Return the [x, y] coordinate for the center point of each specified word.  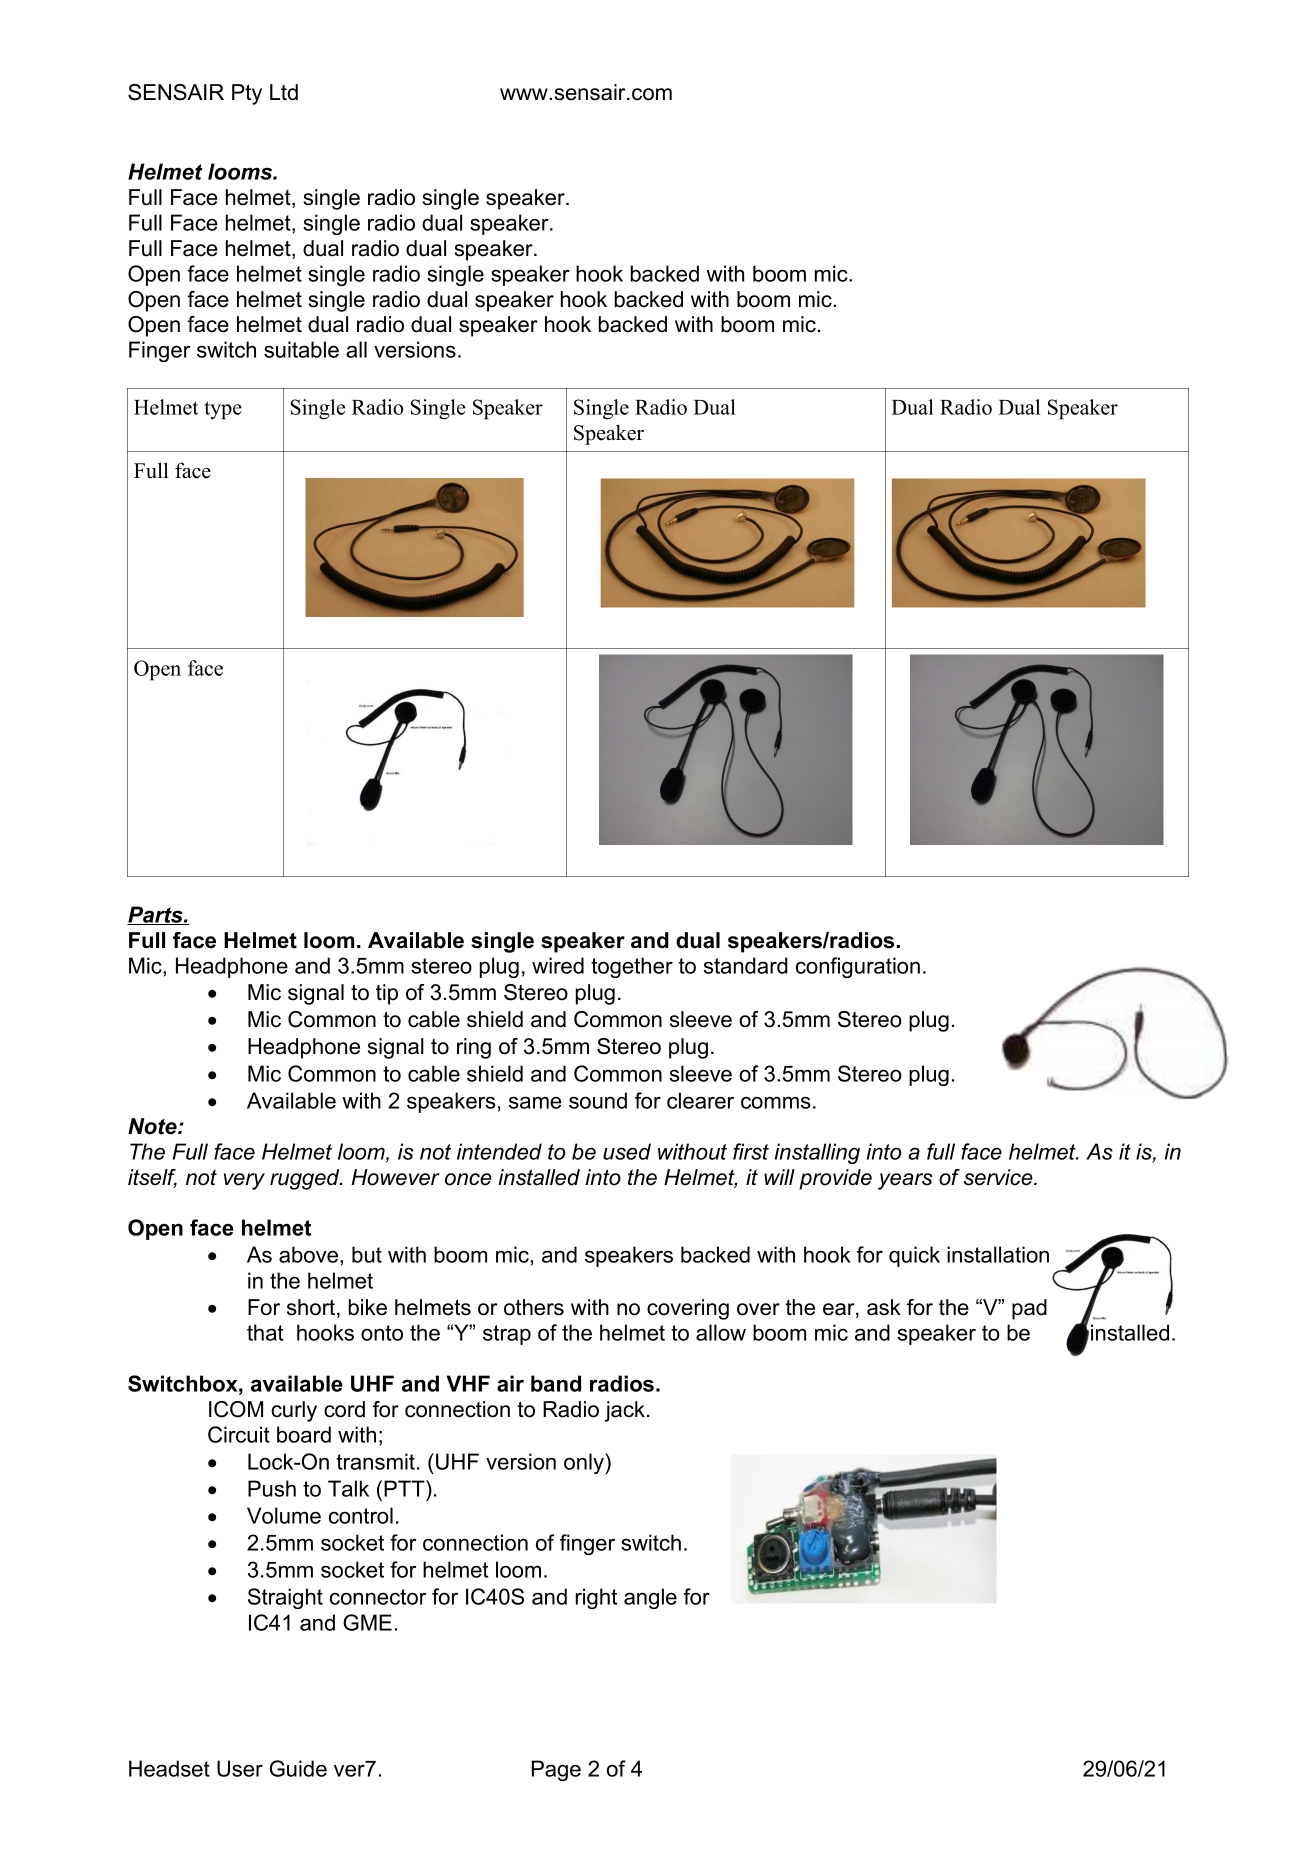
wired [558, 965]
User [240, 1768]
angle [650, 1598]
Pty [247, 94]
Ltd [284, 92]
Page [556, 1770]
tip [387, 994]
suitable [301, 349]
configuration [858, 967]
